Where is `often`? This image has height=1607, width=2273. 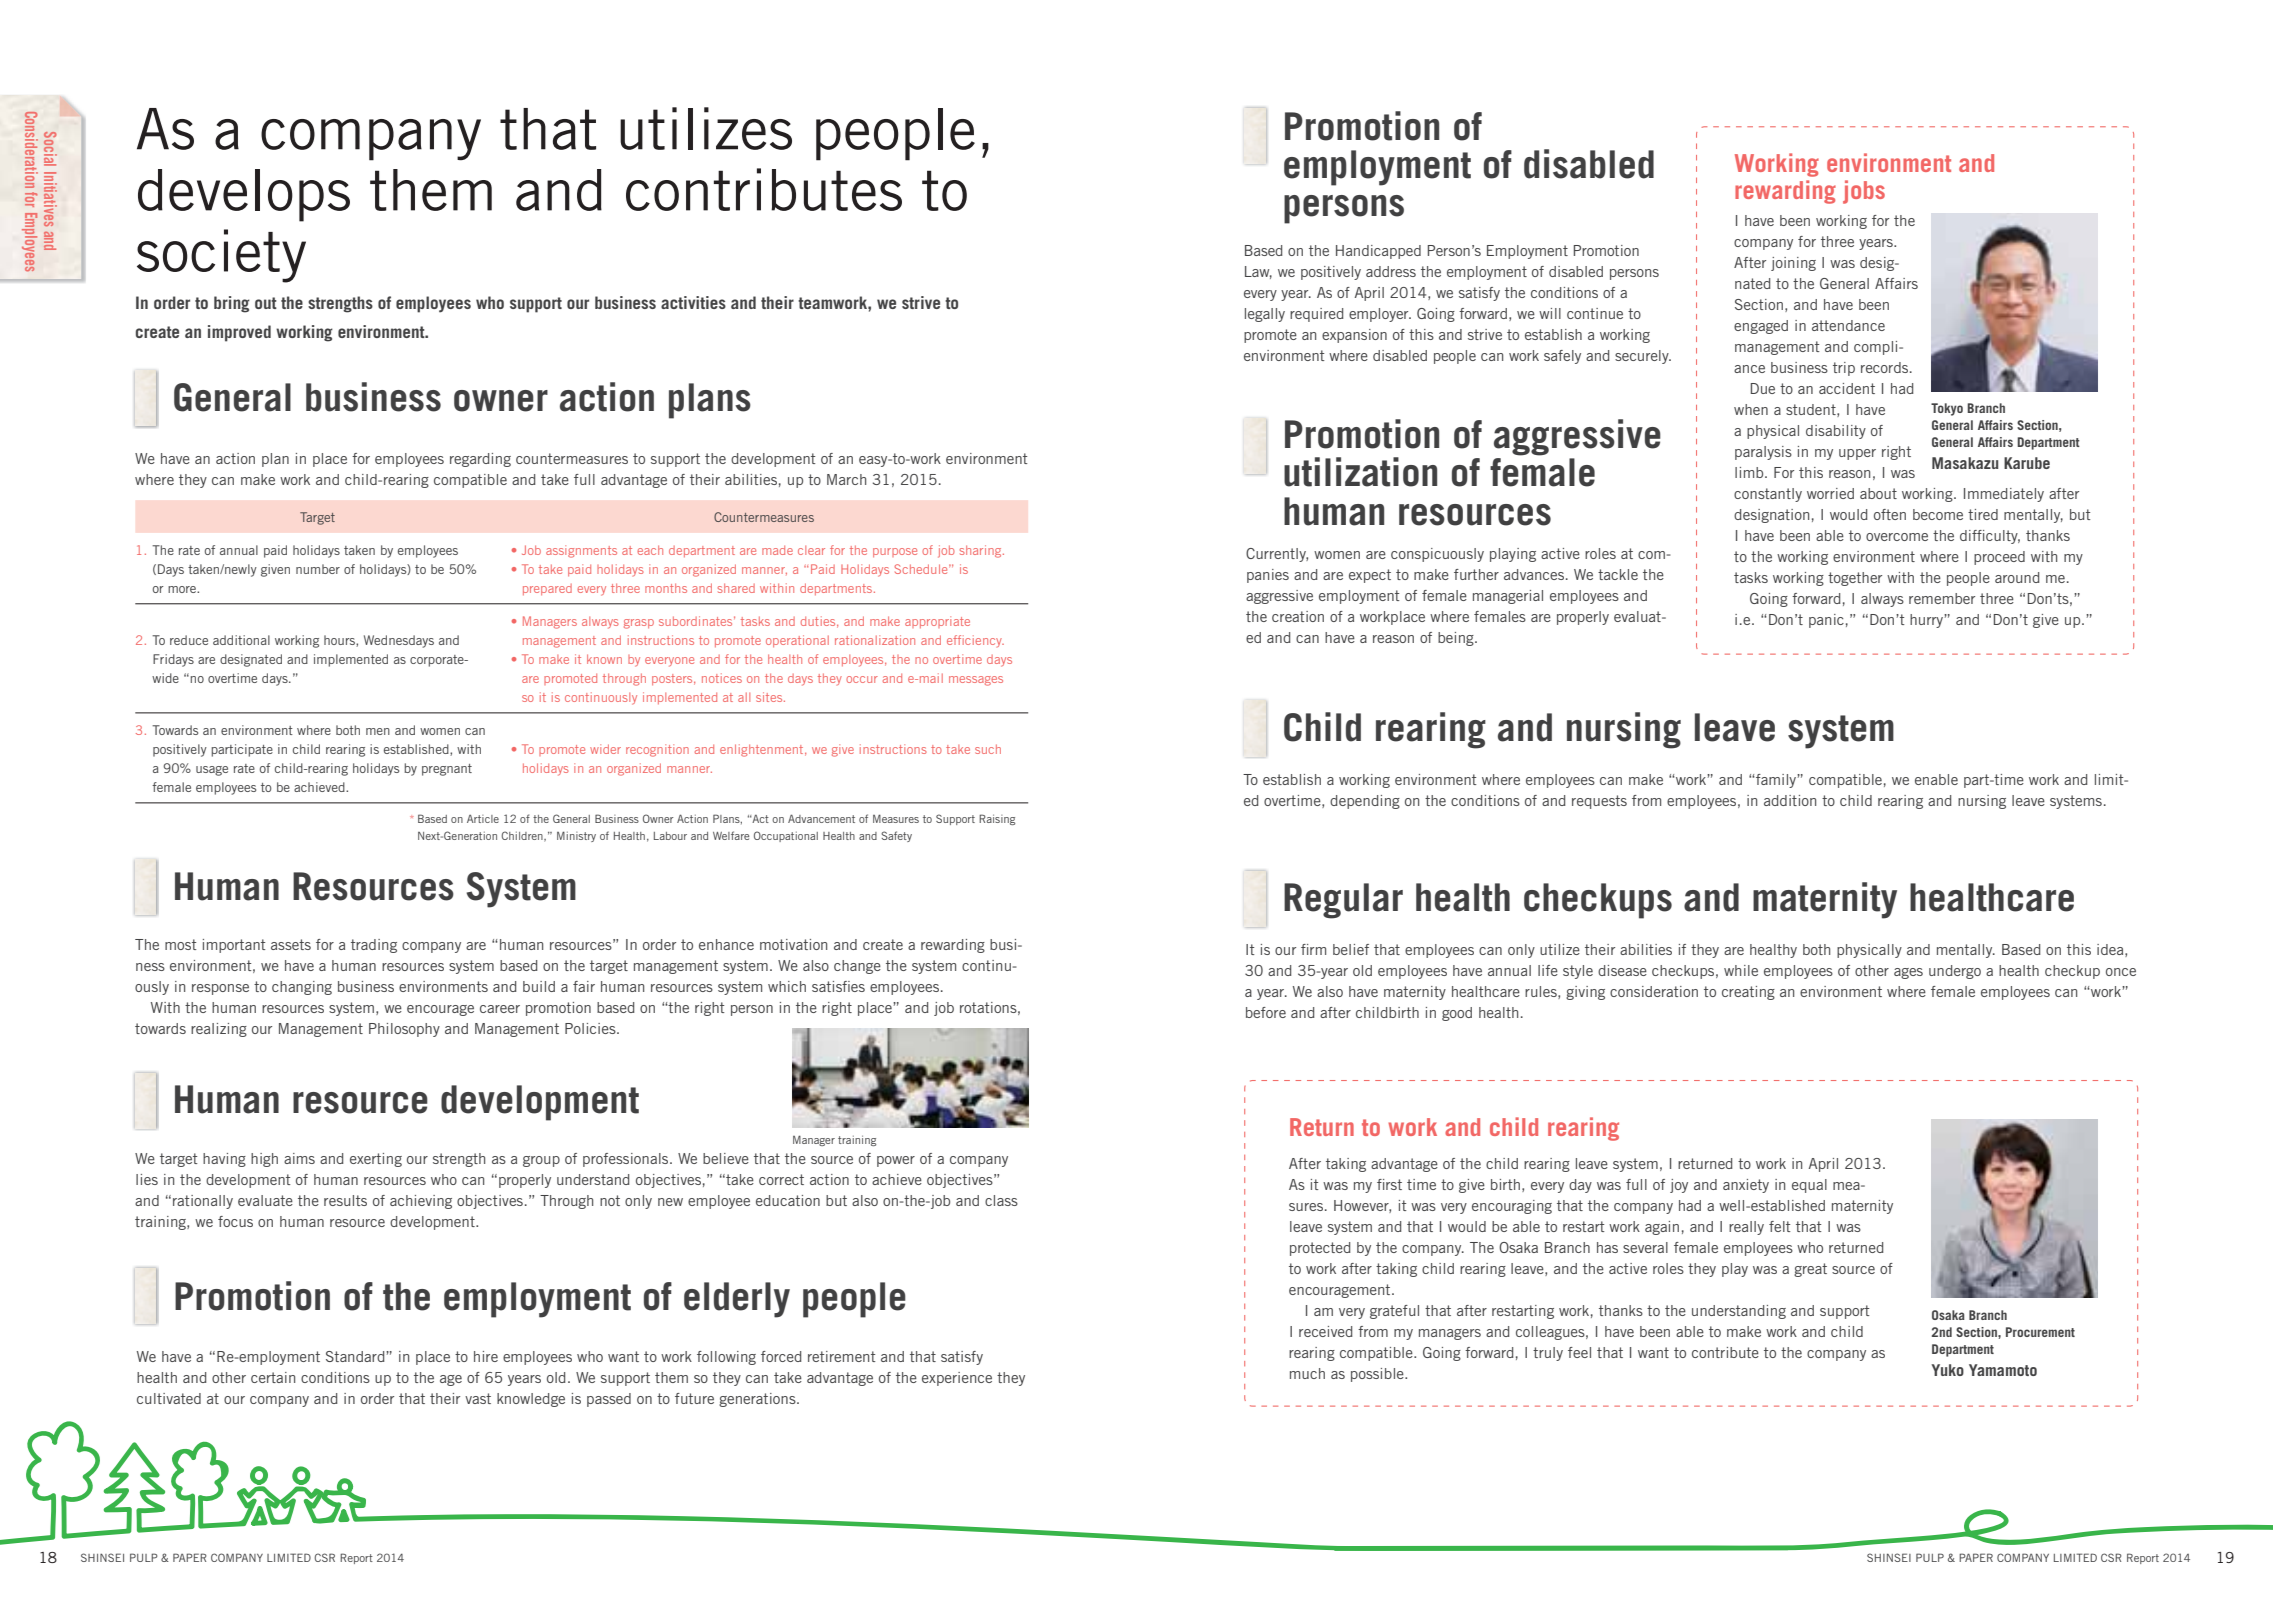
often is located at coordinates (1890, 514).
